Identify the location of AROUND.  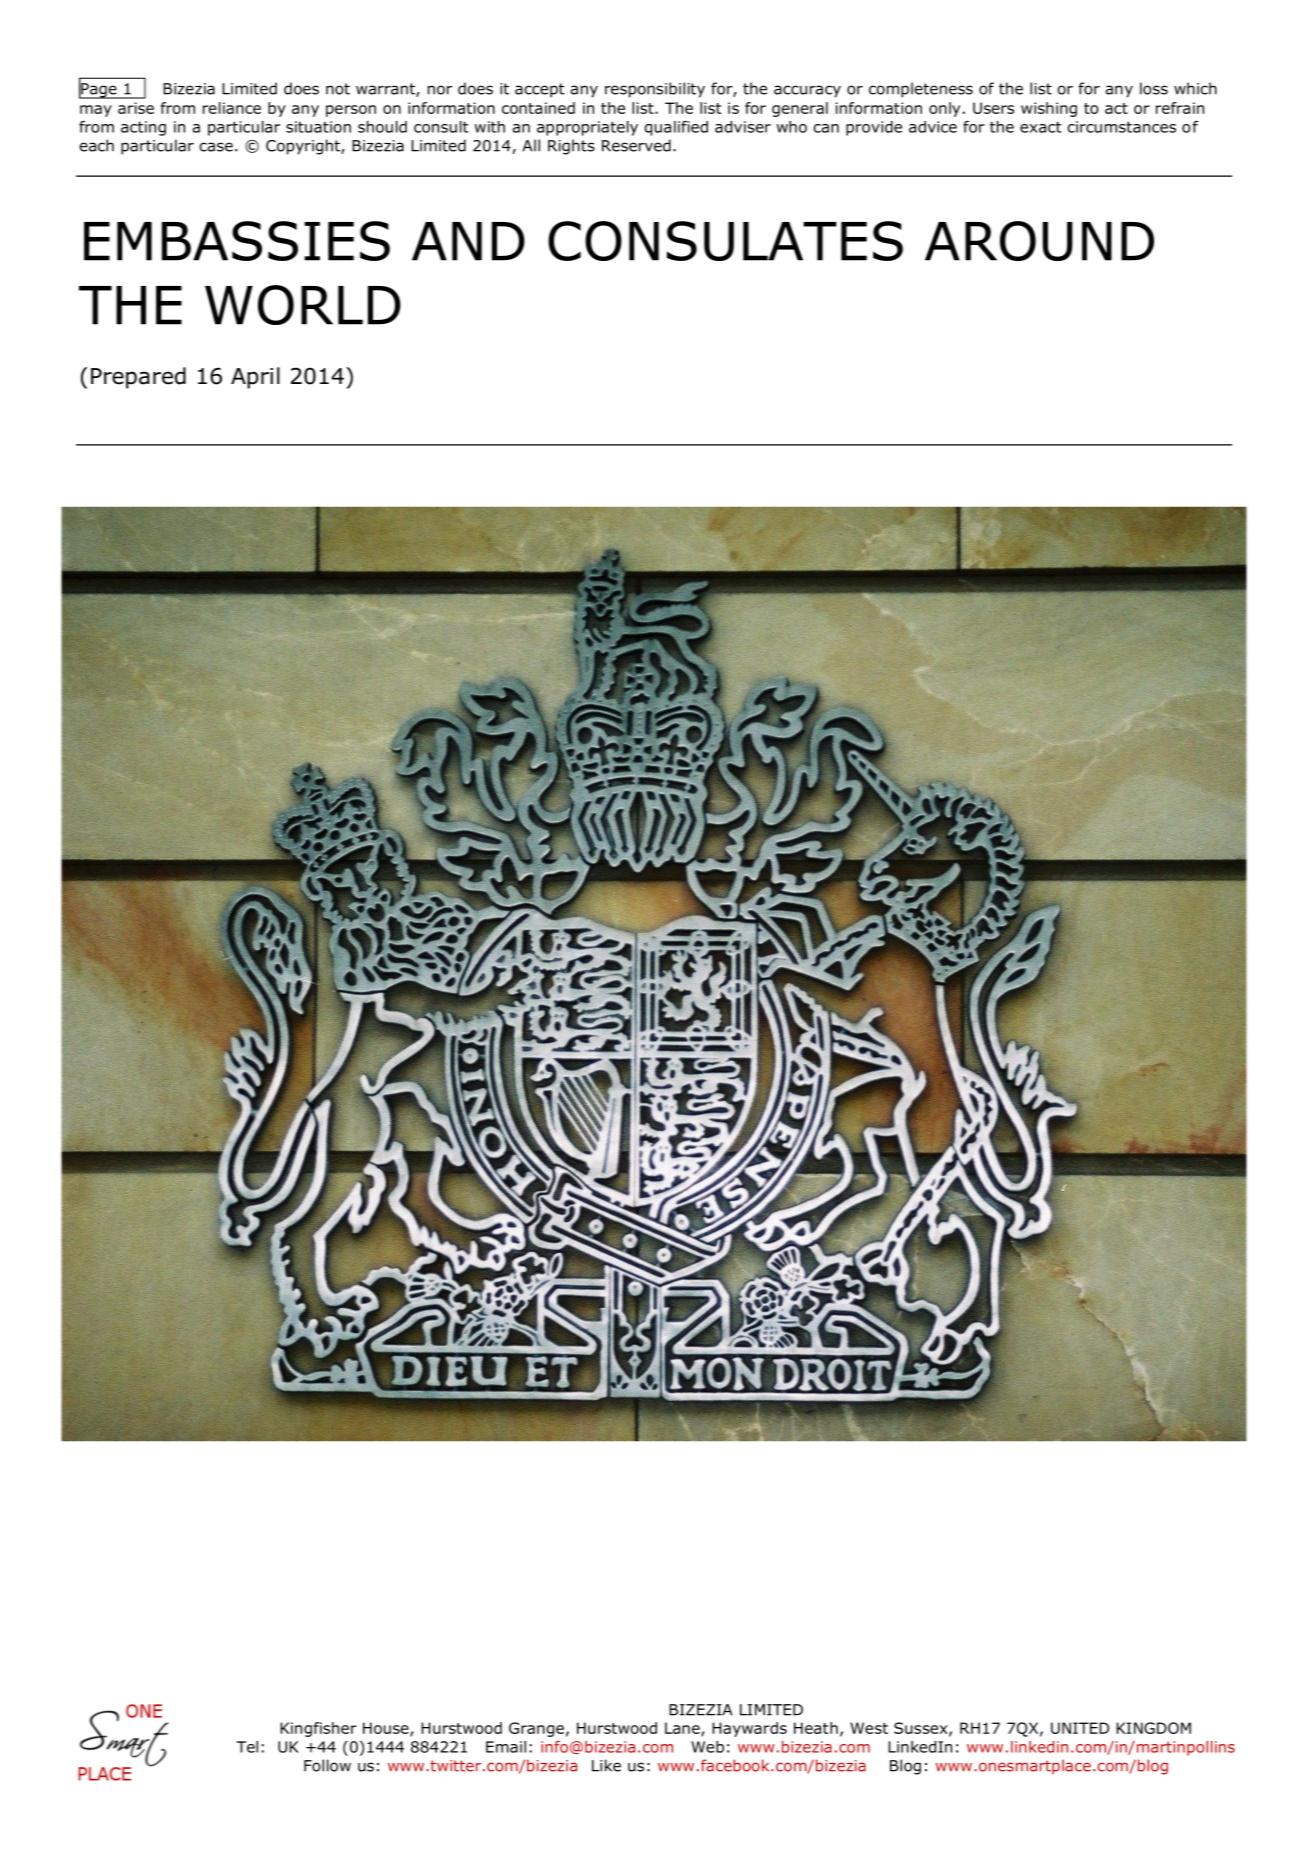
(1039, 241).
